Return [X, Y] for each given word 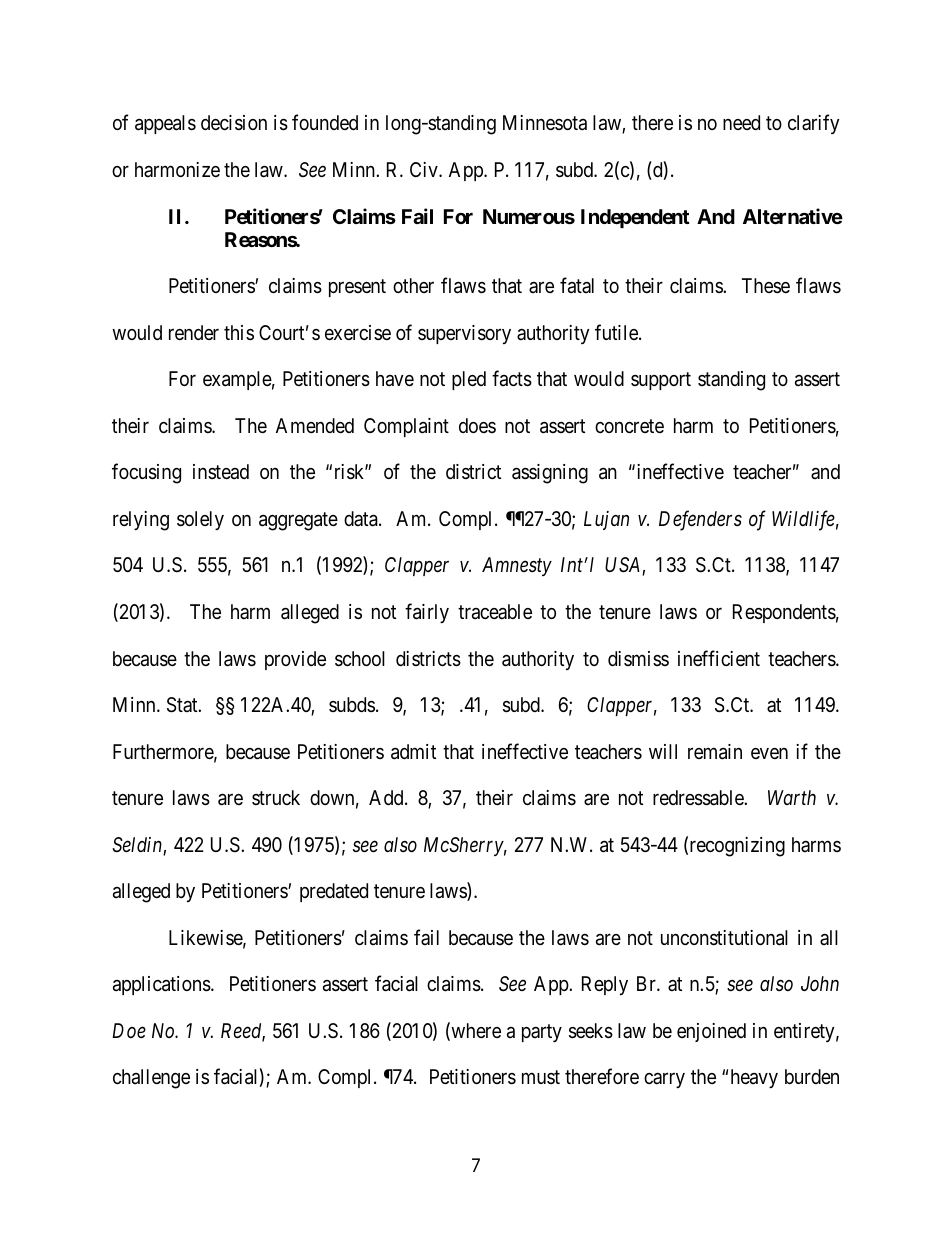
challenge [151, 1079]
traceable [495, 612]
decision [234, 123]
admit [413, 752]
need [741, 122]
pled [469, 380]
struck [276, 797]
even [769, 753]
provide [295, 660]
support [661, 381]
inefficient [719, 658]
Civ [425, 169]
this [239, 332]
